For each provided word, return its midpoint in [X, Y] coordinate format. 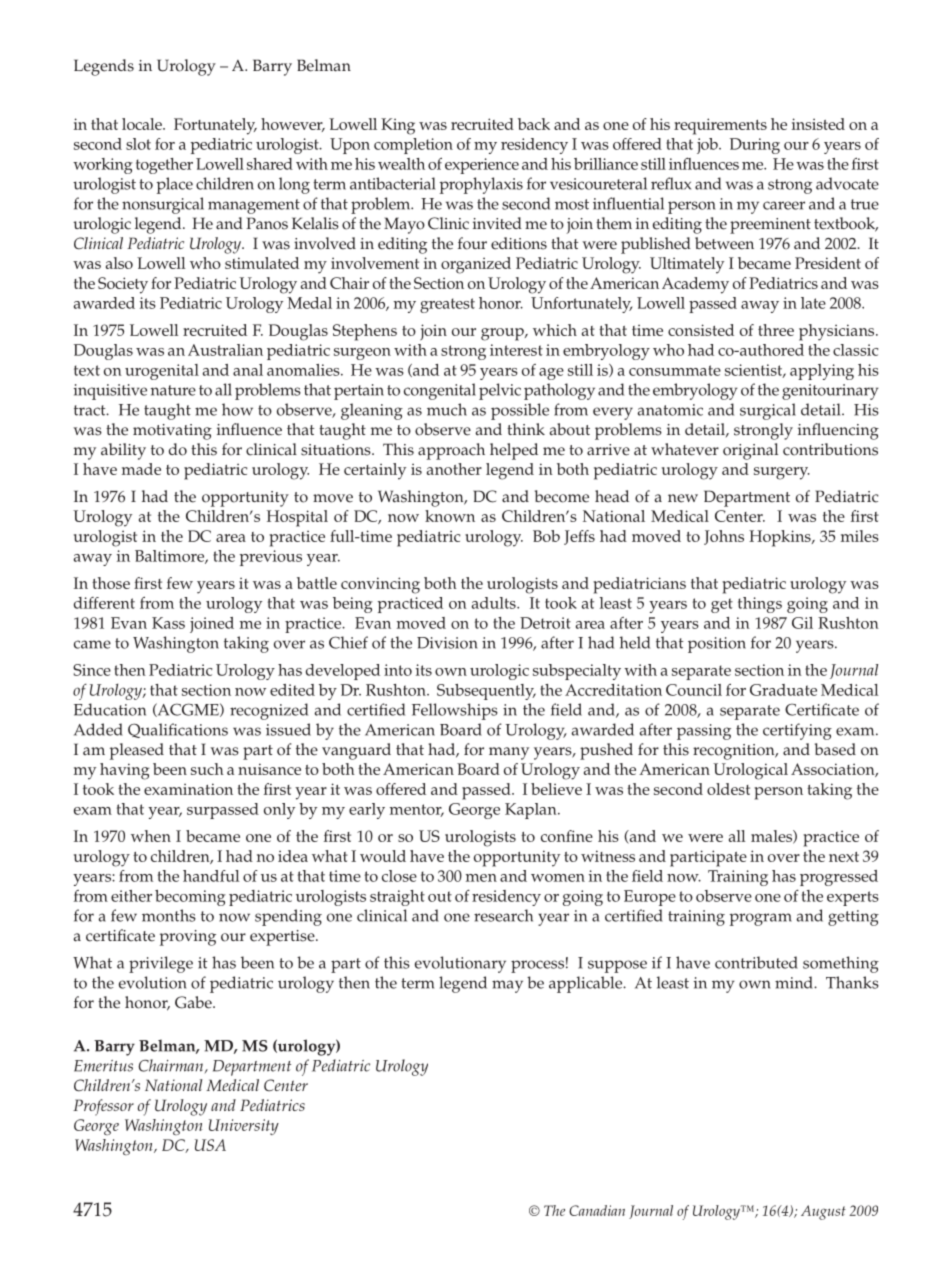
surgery [782, 473]
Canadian [597, 1210]
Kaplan [532, 811]
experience [482, 166]
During [755, 146]
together [164, 166]
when [151, 836]
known [450, 516]
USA [210, 1145]
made [141, 469]
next [844, 857]
